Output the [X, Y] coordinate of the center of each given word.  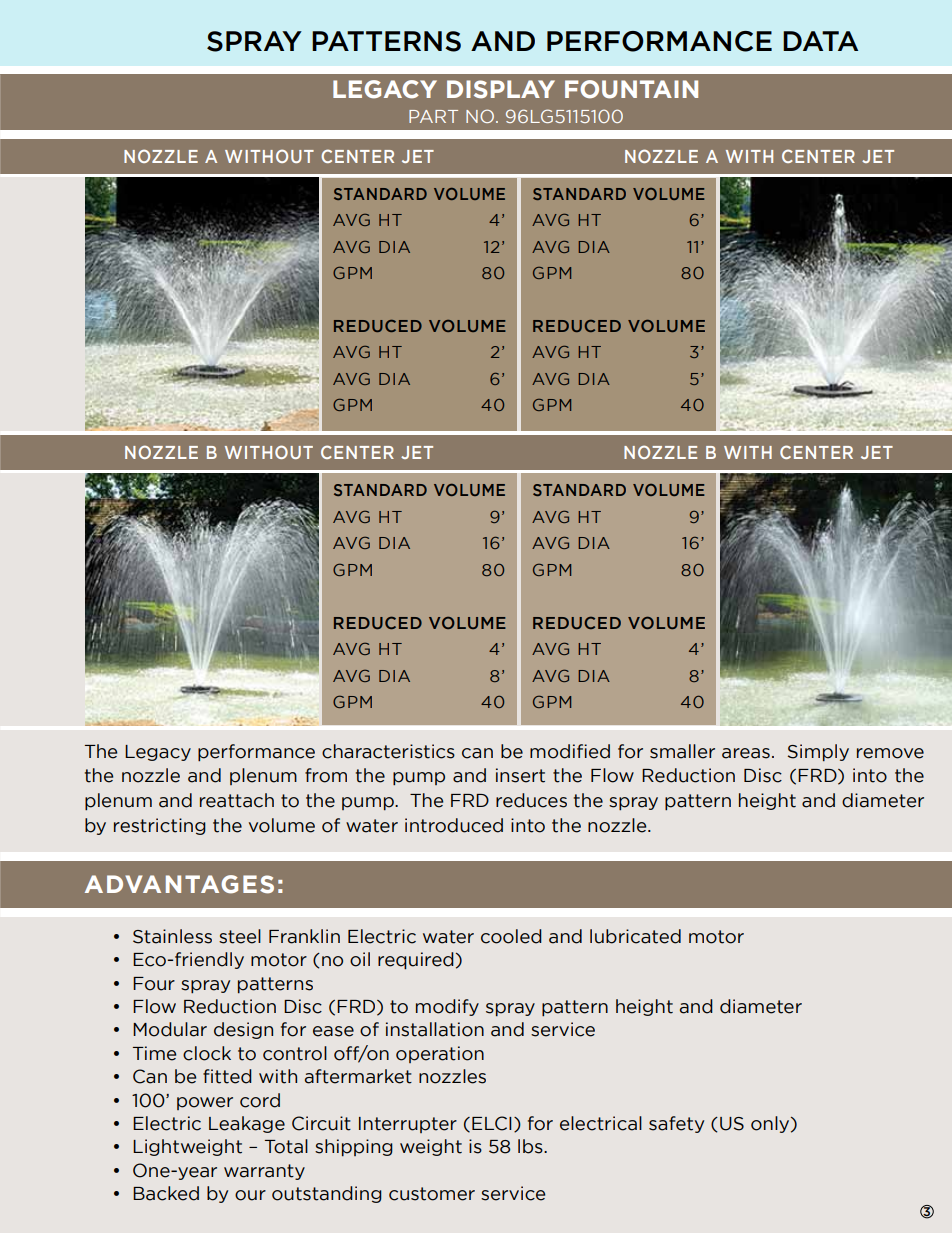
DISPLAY [501, 89]
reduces [531, 800]
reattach [237, 800]
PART [433, 116]
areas [746, 753]
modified [570, 751]
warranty [264, 1172]
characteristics [388, 751]
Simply [818, 752]
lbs [531, 1146]
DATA [820, 41]
